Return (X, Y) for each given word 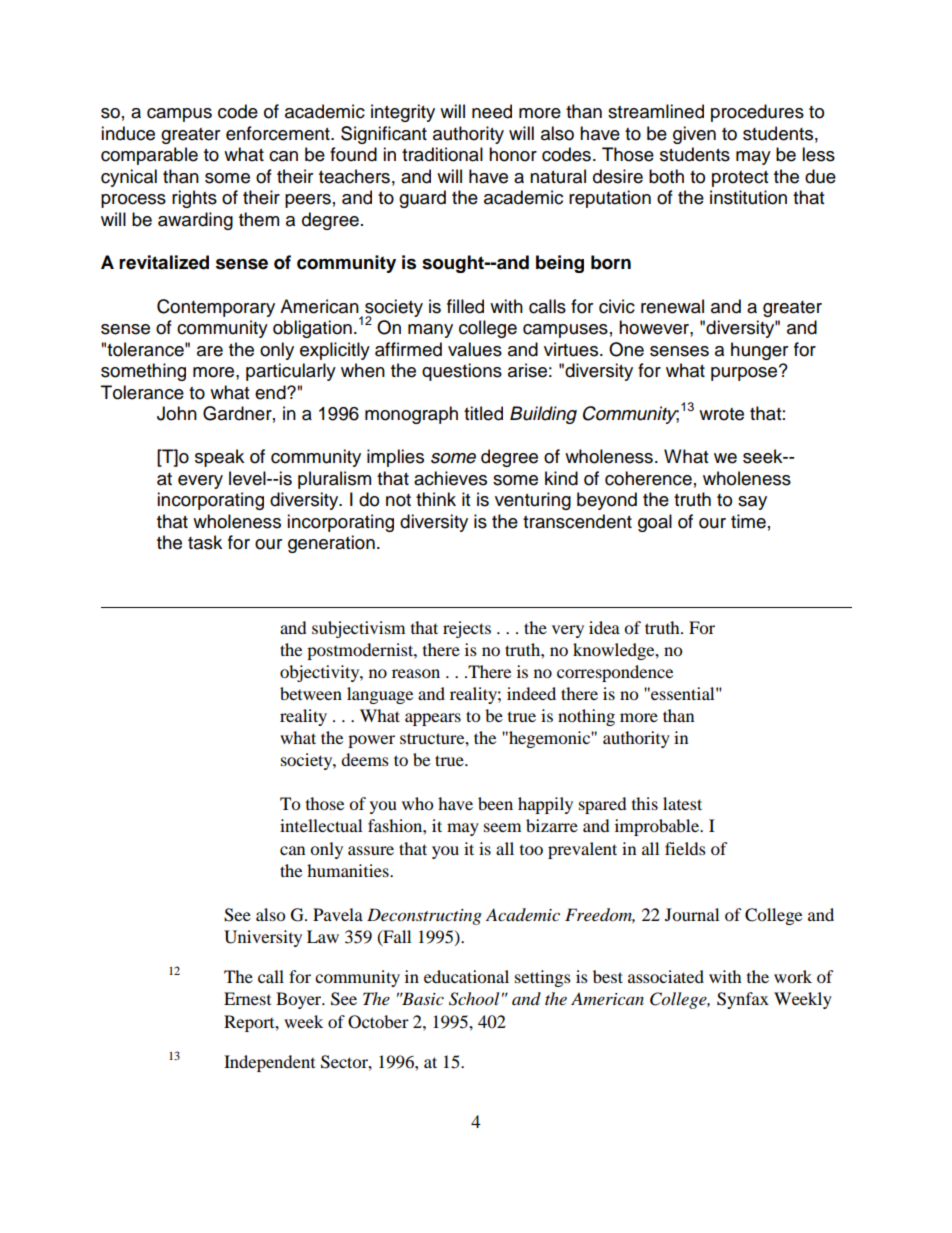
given (694, 135)
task (205, 542)
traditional (442, 154)
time (748, 521)
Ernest (247, 998)
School (474, 999)
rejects (467, 629)
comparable (149, 156)
